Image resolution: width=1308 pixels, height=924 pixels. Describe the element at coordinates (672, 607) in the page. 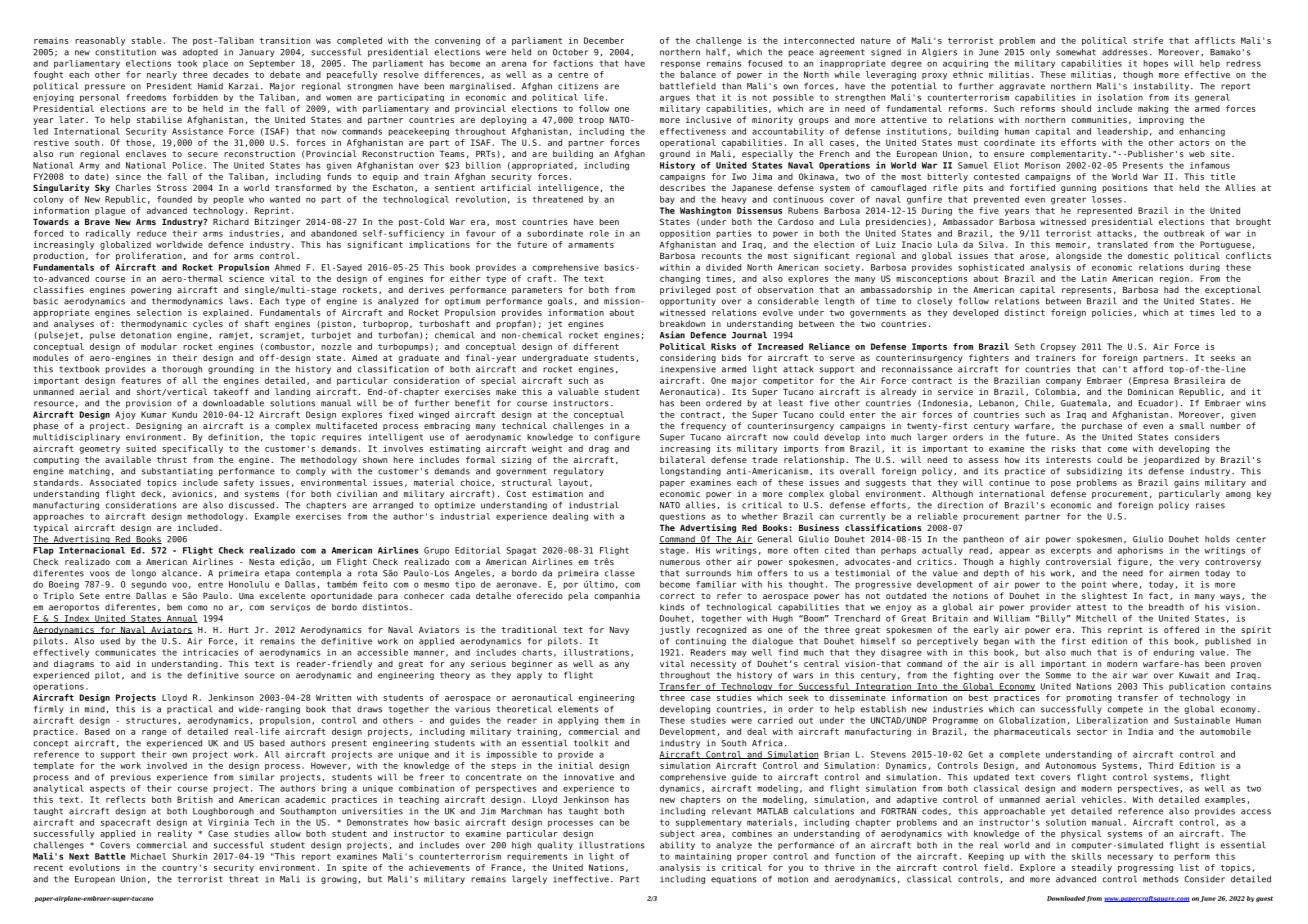

I see `kinds` at that location.
